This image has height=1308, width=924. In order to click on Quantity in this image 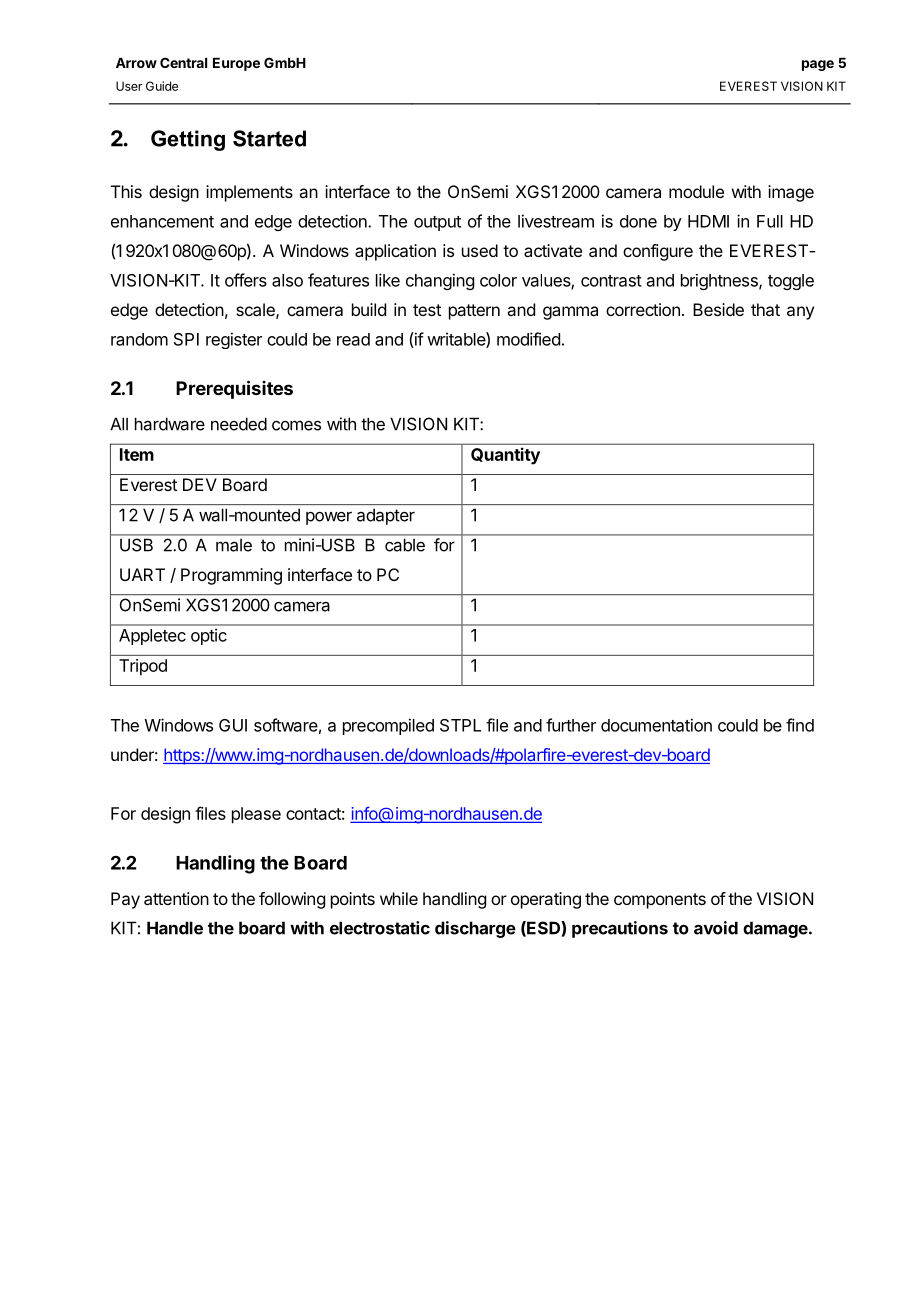, I will do `click(505, 456)`.
